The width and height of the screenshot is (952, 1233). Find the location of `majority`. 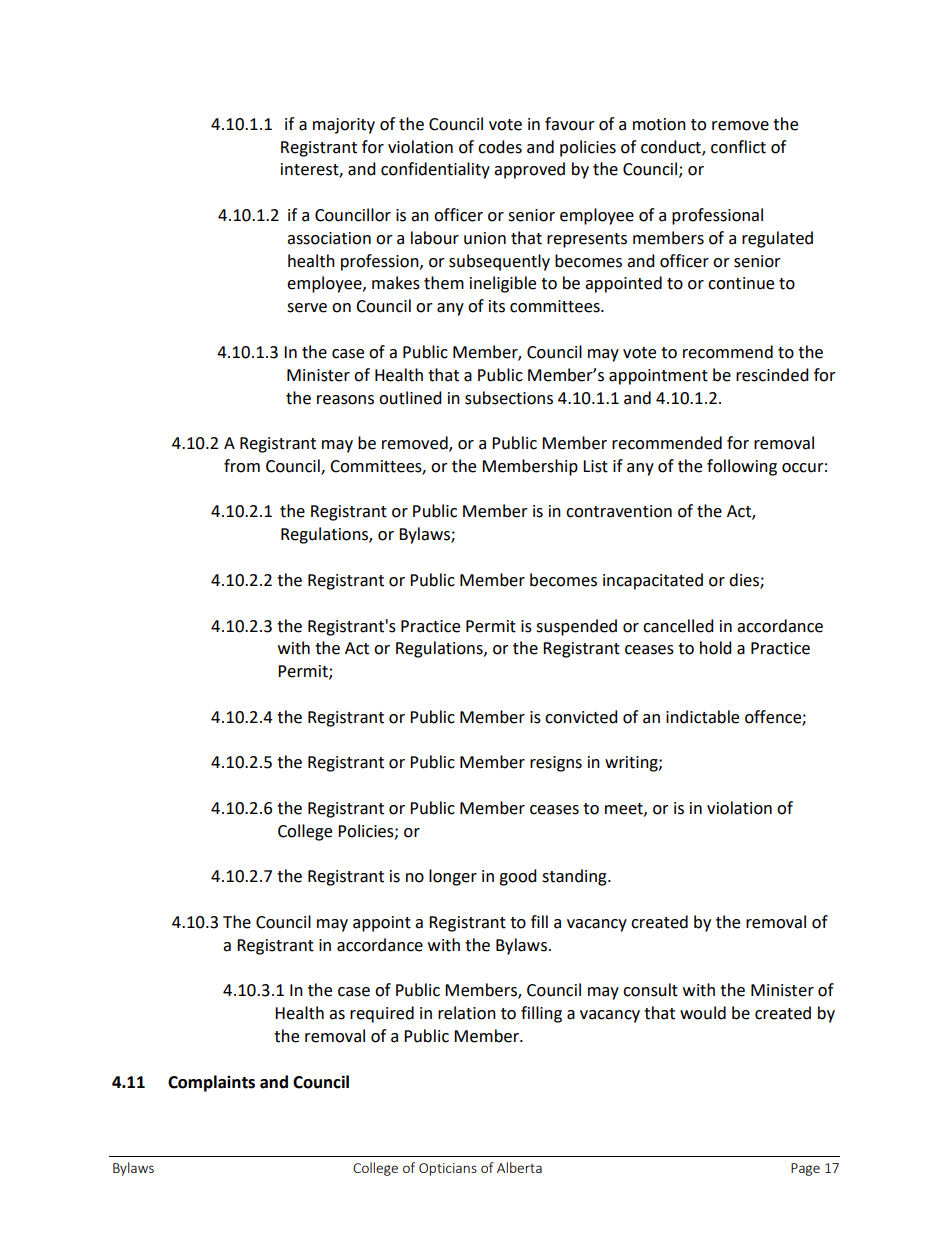

majority is located at coordinates (344, 126).
